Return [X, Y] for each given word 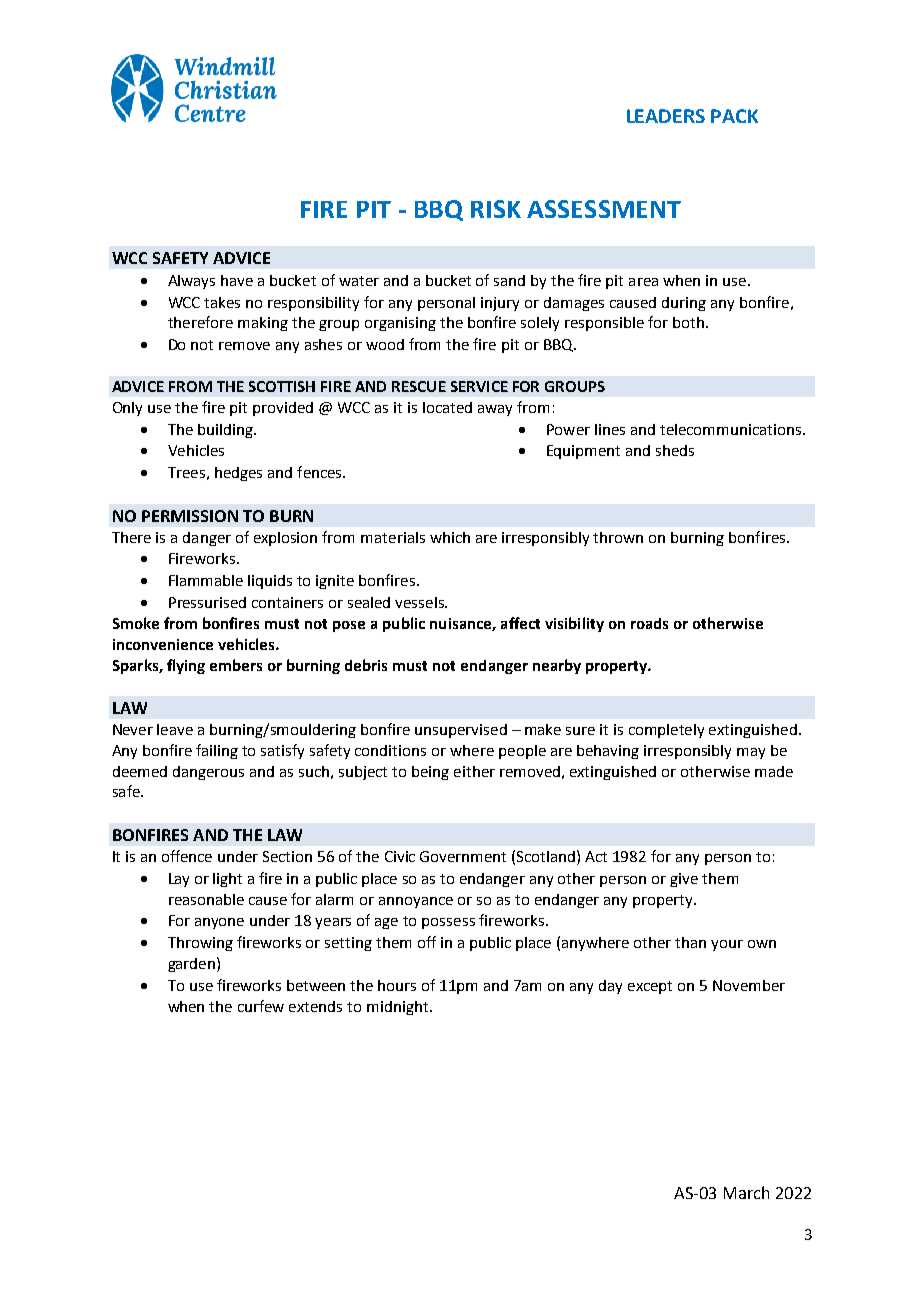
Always [191, 282]
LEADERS [666, 116]
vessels [420, 602]
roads [649, 623]
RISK [496, 209]
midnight [399, 1008]
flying [186, 666]
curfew [261, 1006]
